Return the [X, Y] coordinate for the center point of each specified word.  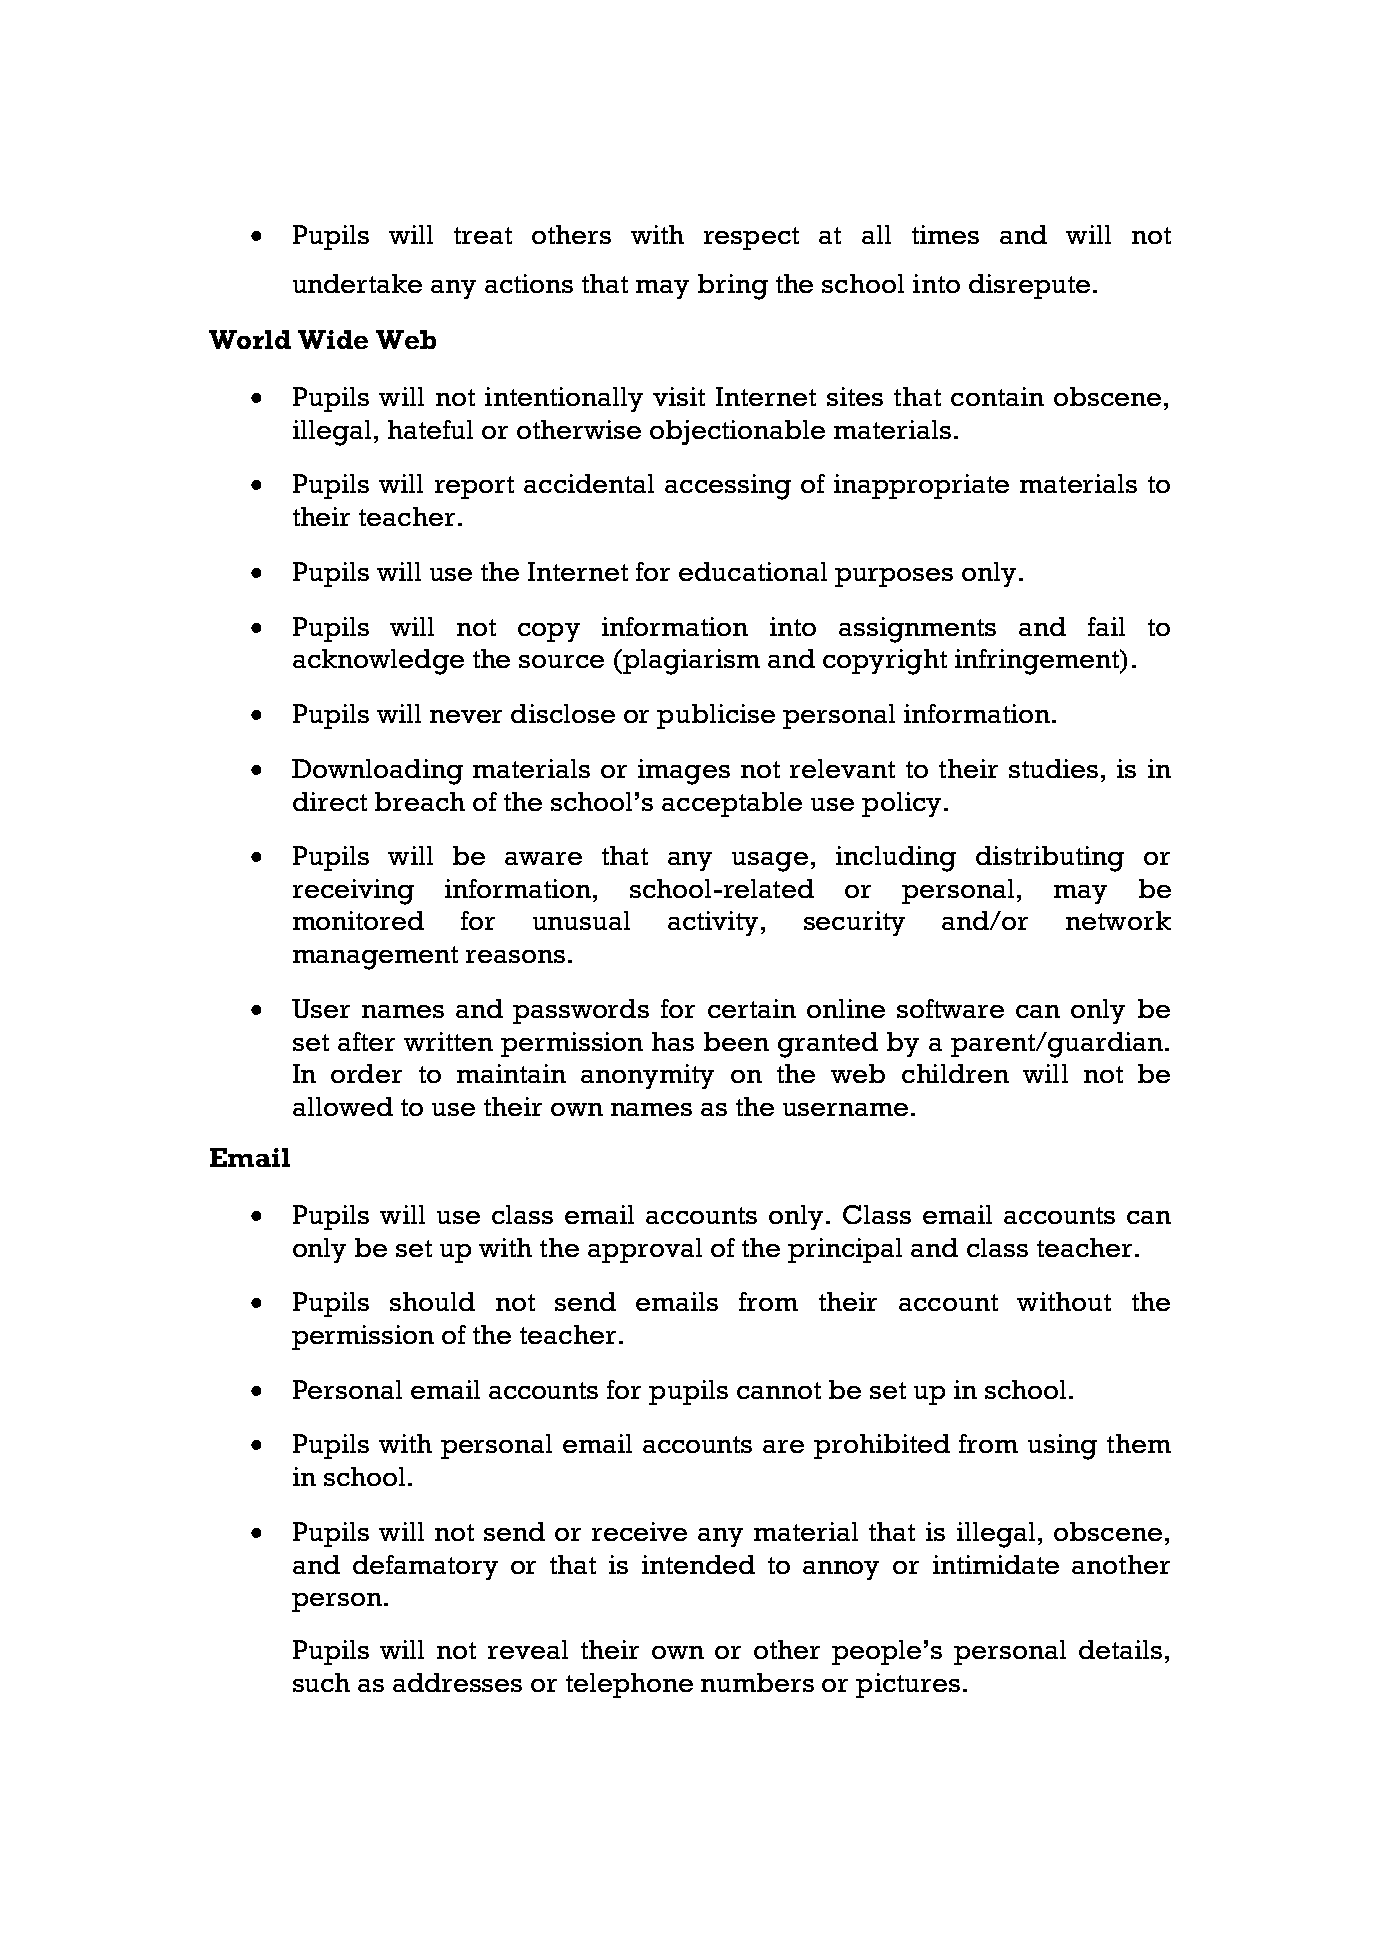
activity [715, 923]
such [321, 1682]
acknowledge [378, 662]
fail [1106, 626]
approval [645, 1250]
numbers [757, 1682]
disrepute [1029, 286]
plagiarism [690, 662]
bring [733, 287]
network [1118, 920]
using [1062, 1447]
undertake [357, 283]
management [375, 958]
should [432, 1301]
